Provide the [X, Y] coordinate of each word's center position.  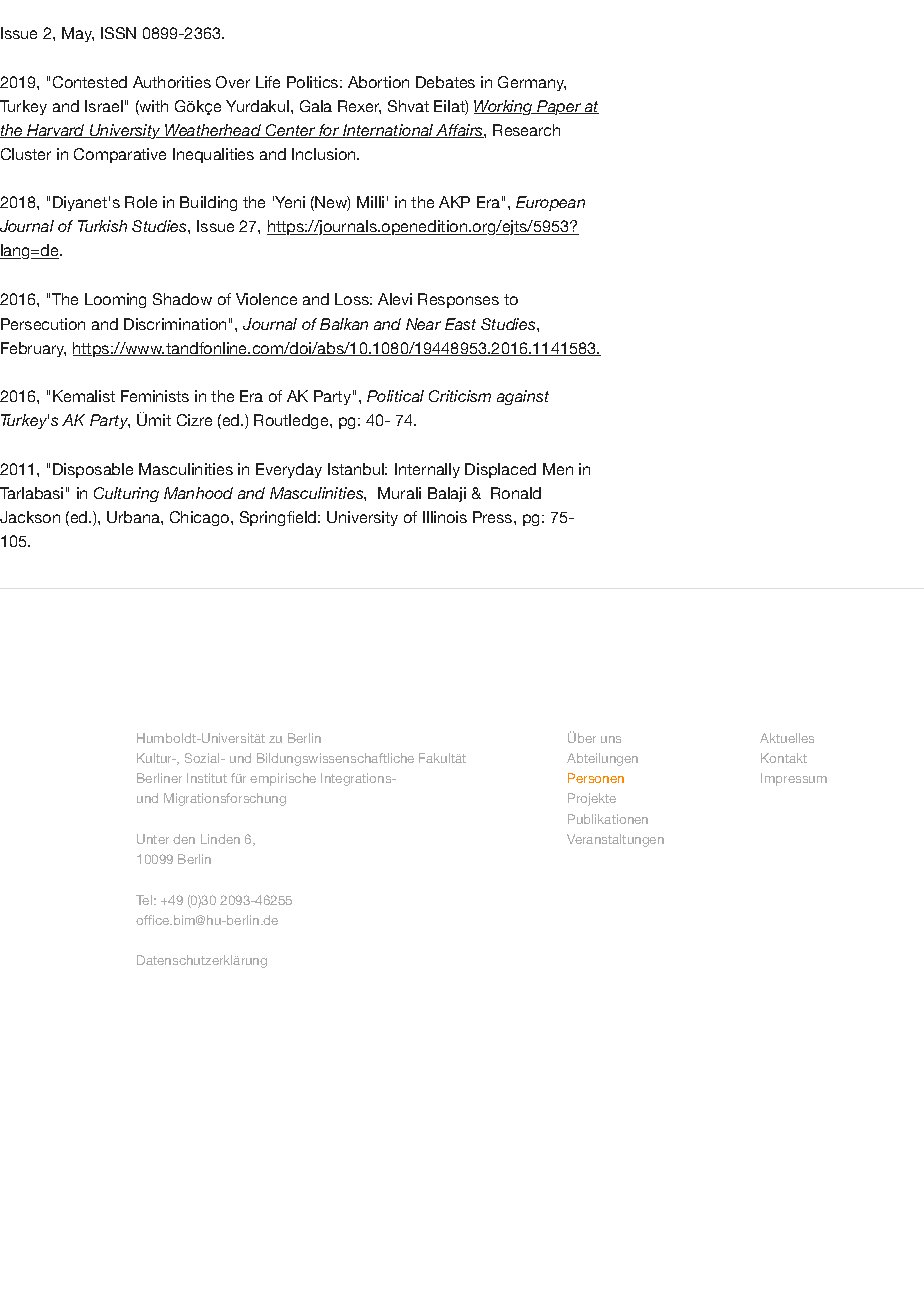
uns [611, 739]
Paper [559, 107]
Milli [370, 202]
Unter [153, 839]
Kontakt [784, 758]
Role [141, 202]
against [523, 397]
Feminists [155, 396]
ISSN [118, 33]
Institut [207, 778]
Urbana [134, 517]
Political [395, 396]
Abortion [378, 82]
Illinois [445, 517]
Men [558, 469]
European [550, 203]
